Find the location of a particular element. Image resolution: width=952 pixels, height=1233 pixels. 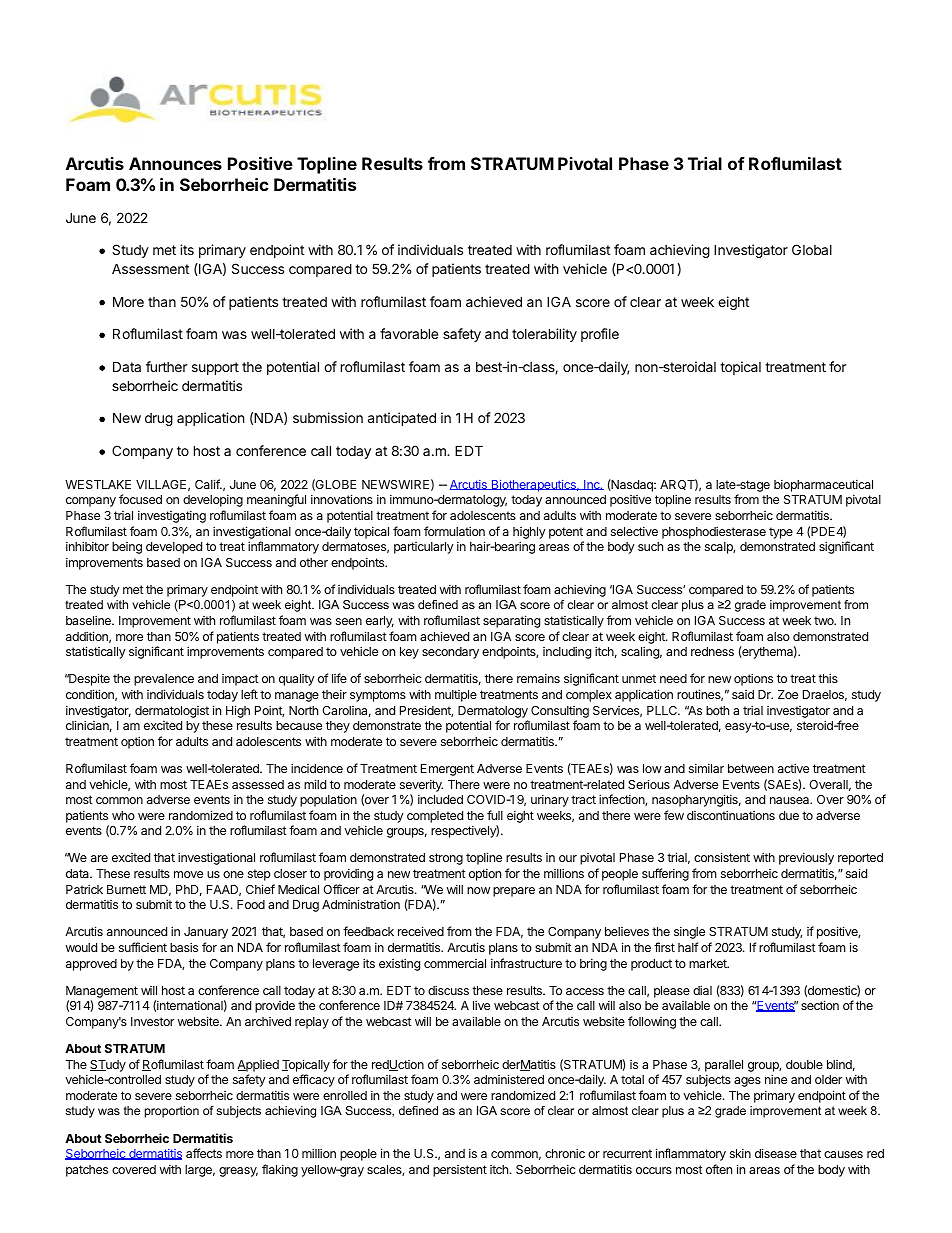

market is located at coordinates (709, 963).
